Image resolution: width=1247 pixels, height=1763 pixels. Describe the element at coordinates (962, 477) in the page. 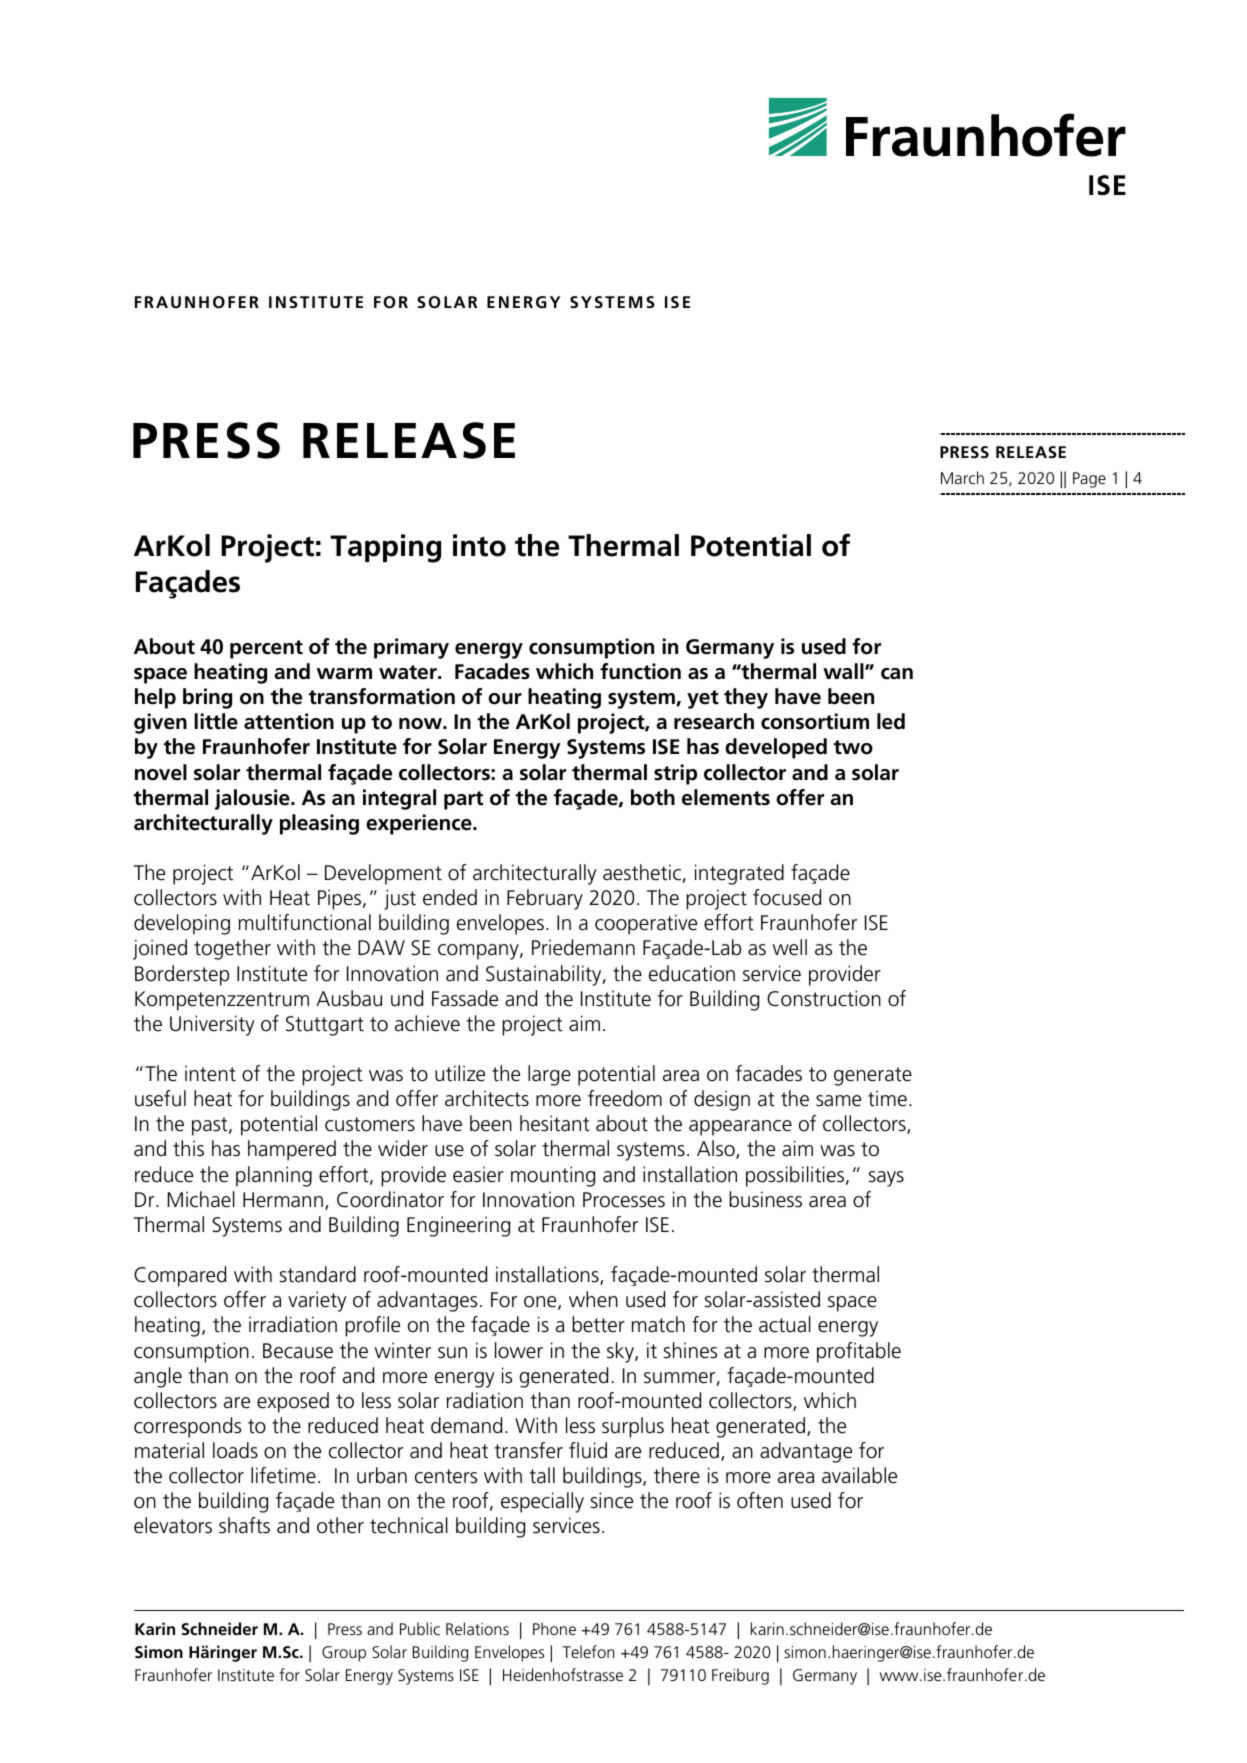

I see `March` at that location.
